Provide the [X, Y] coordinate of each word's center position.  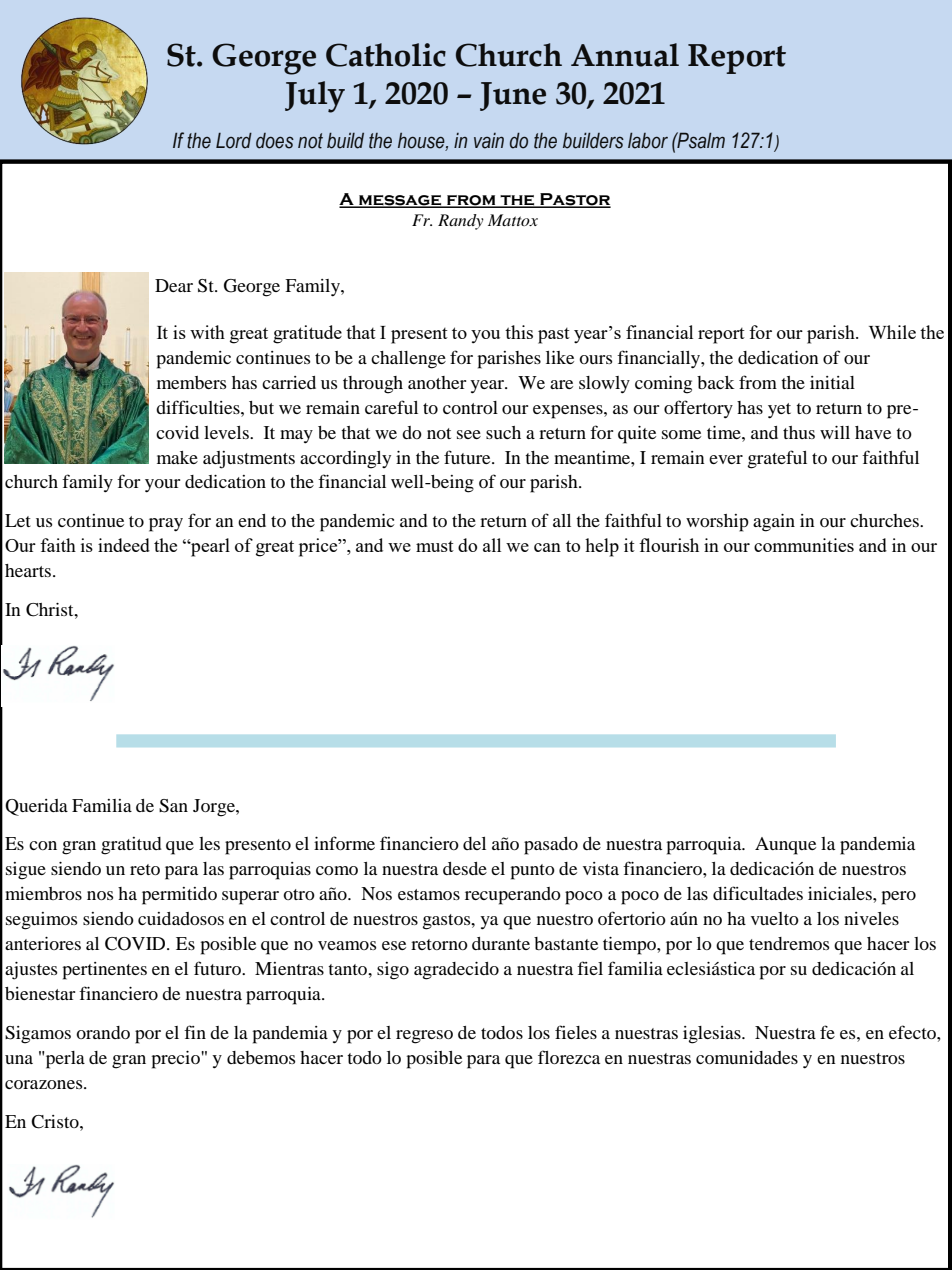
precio [176, 1060]
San [173, 806]
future [468, 457]
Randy [461, 222]
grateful [777, 459]
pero [898, 898]
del [474, 843]
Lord [234, 141]
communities [804, 545]
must [435, 546]
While [892, 332]
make [177, 457]
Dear [174, 285]
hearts [28, 570]
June [513, 96]
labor [648, 141]
